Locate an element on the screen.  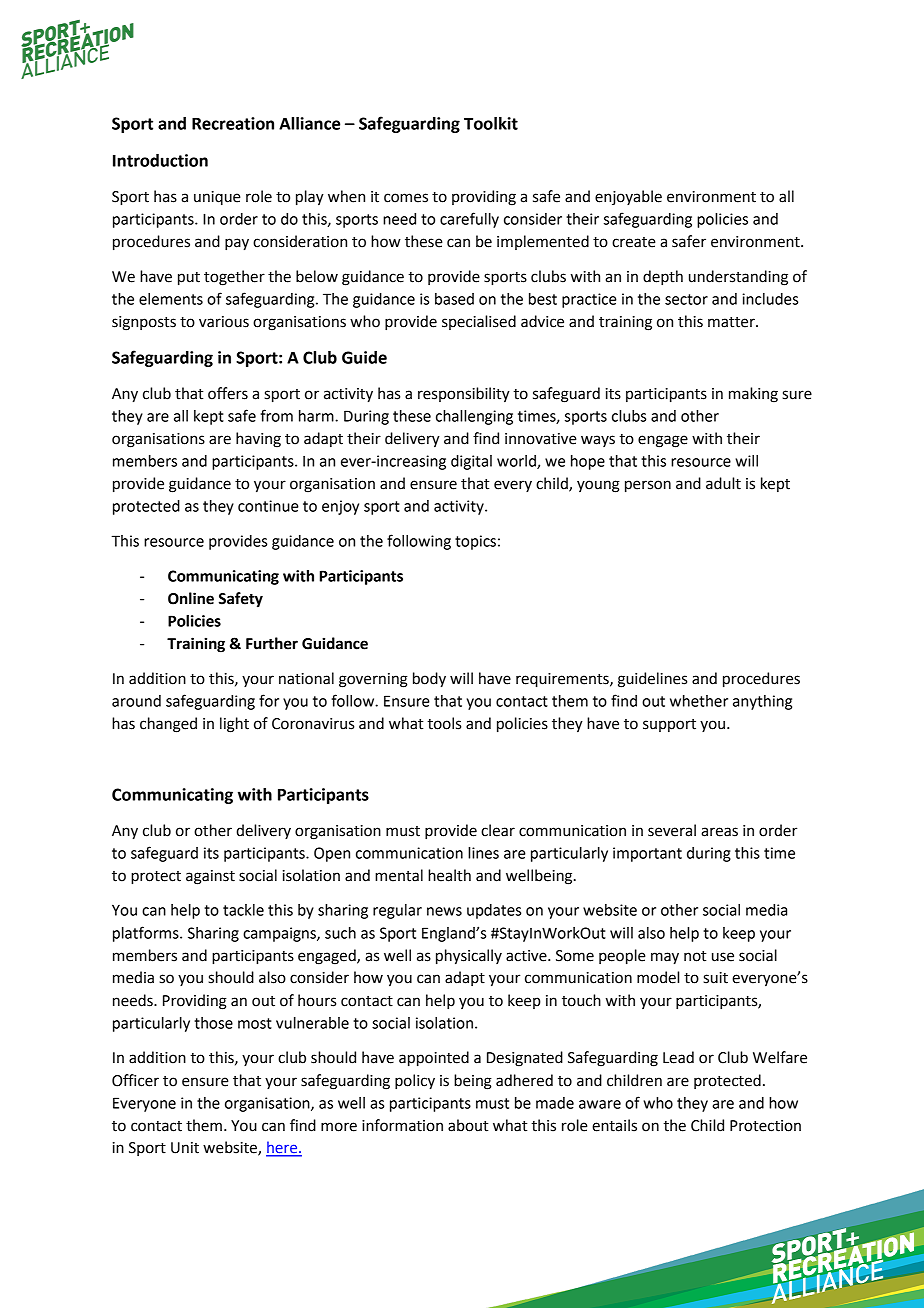
Unit is located at coordinates (185, 1148).
